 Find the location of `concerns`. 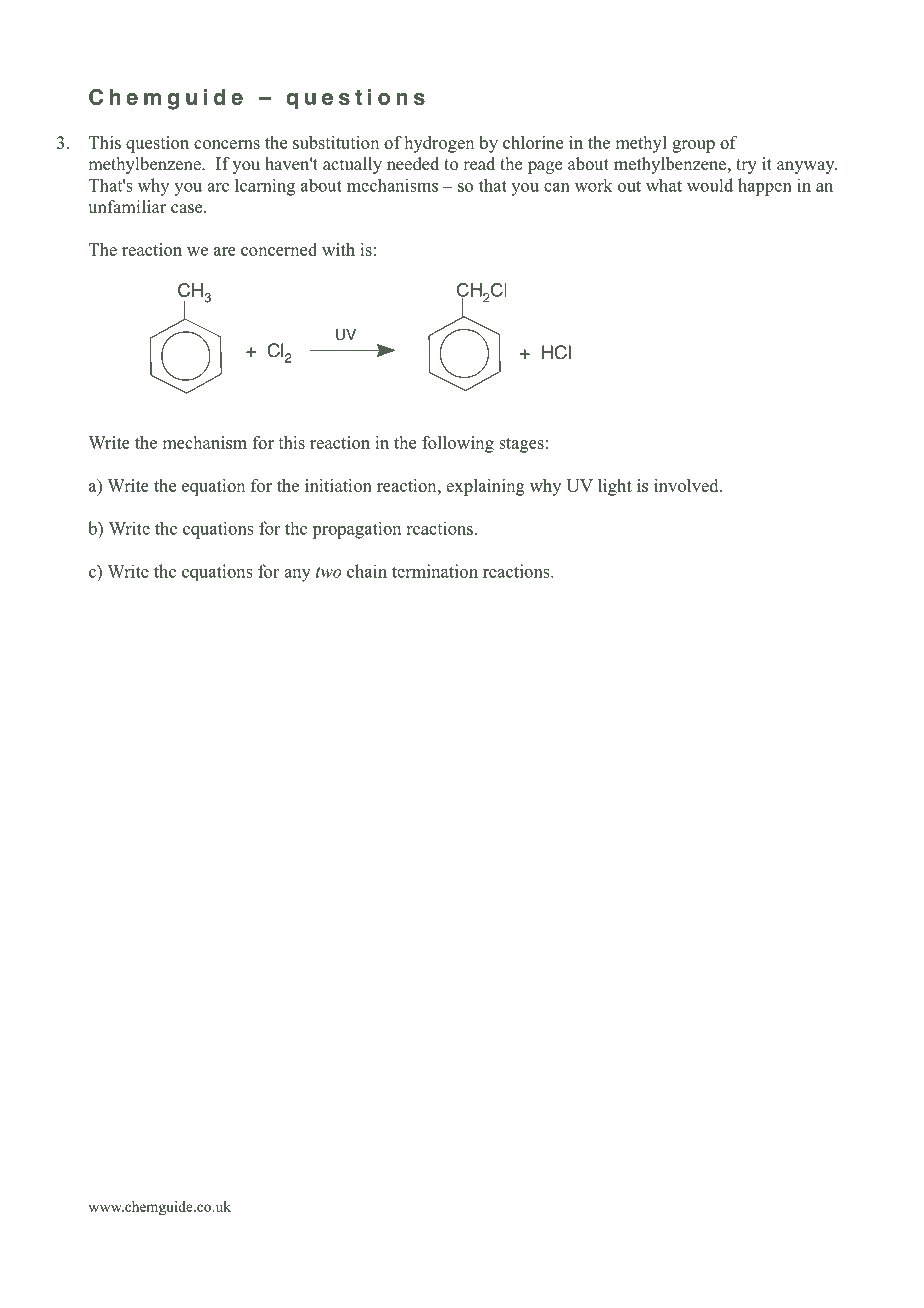

concerns is located at coordinates (227, 144).
